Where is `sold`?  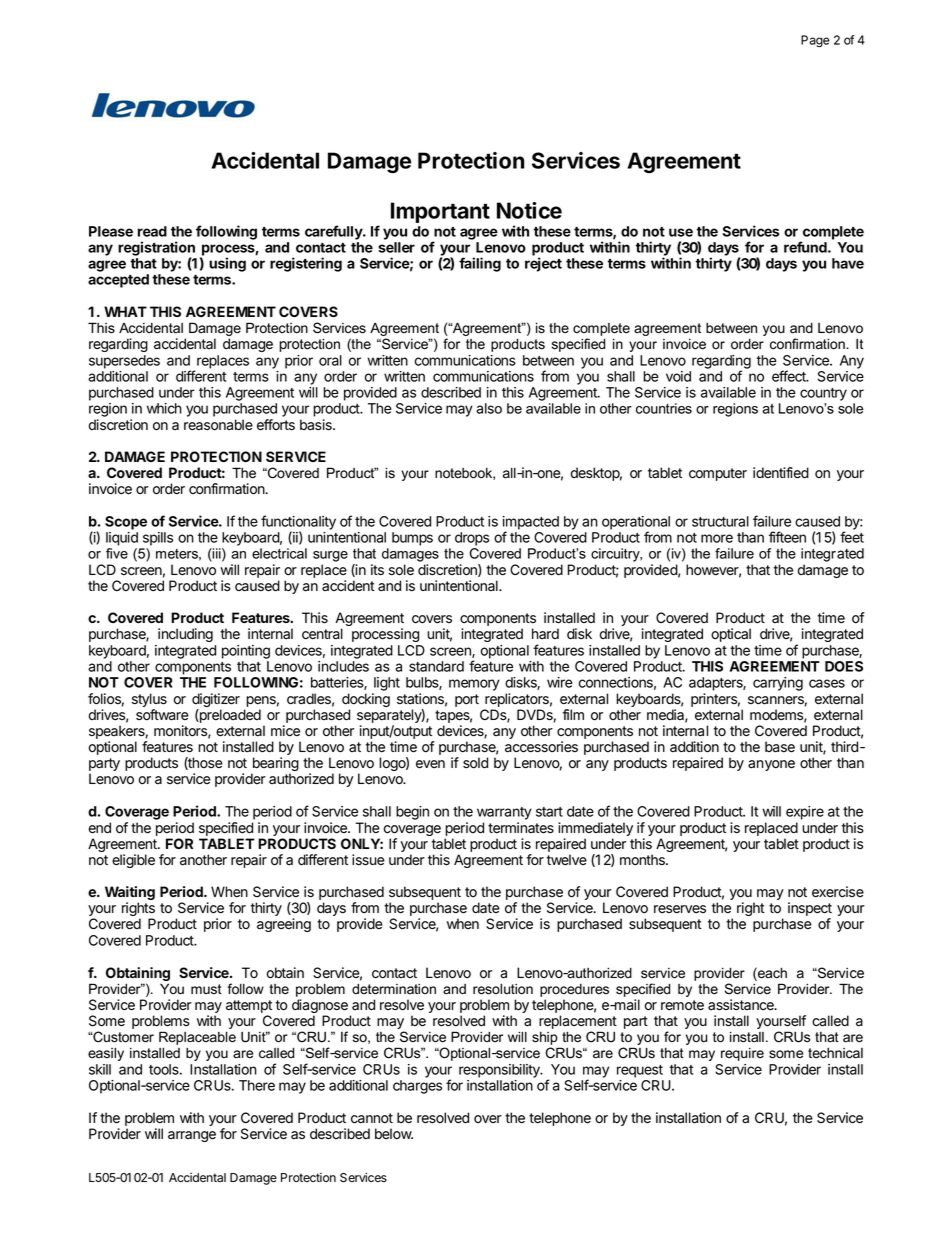
sold is located at coordinates (475, 763).
